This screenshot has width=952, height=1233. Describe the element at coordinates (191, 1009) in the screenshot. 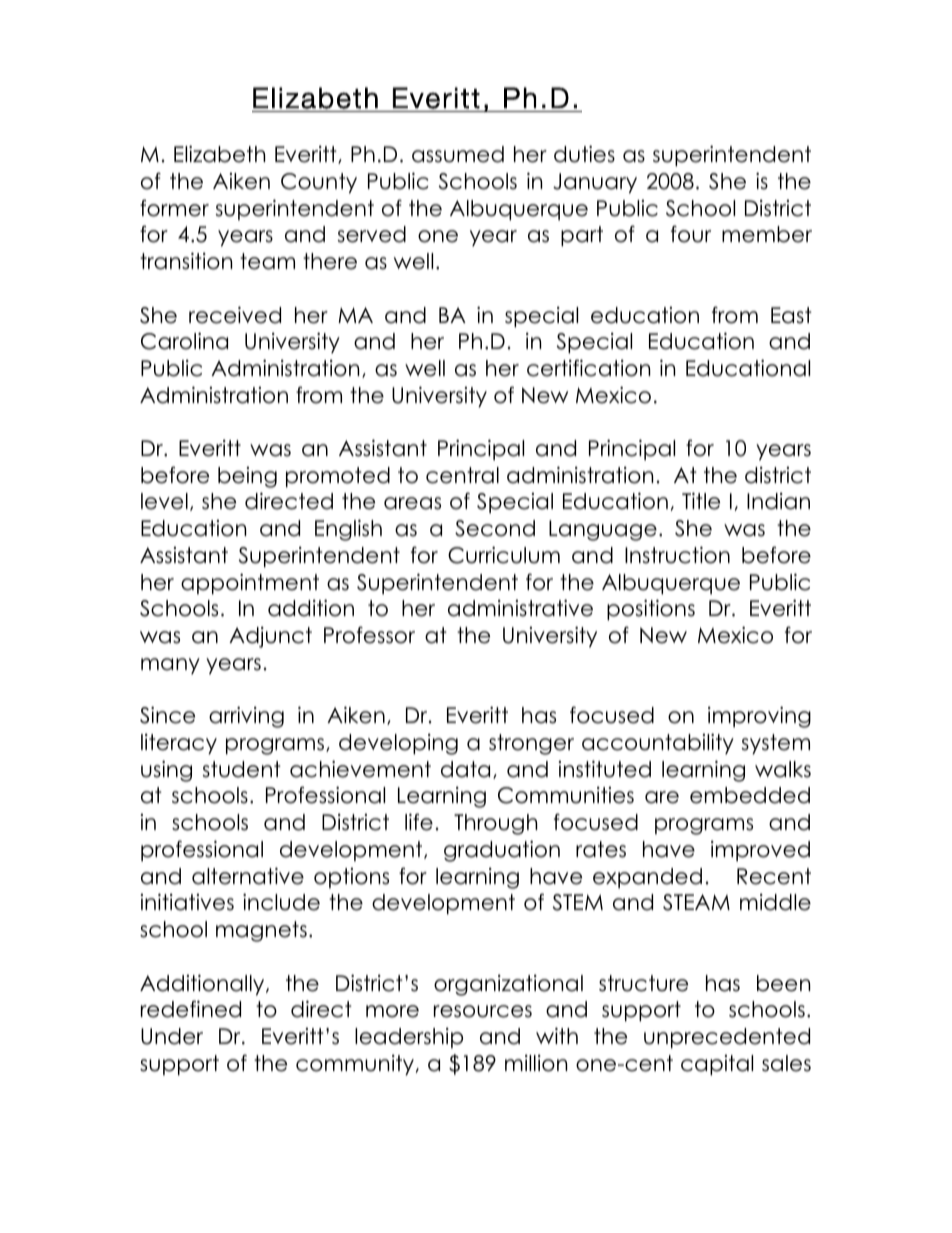

I see `redefined` at that location.
